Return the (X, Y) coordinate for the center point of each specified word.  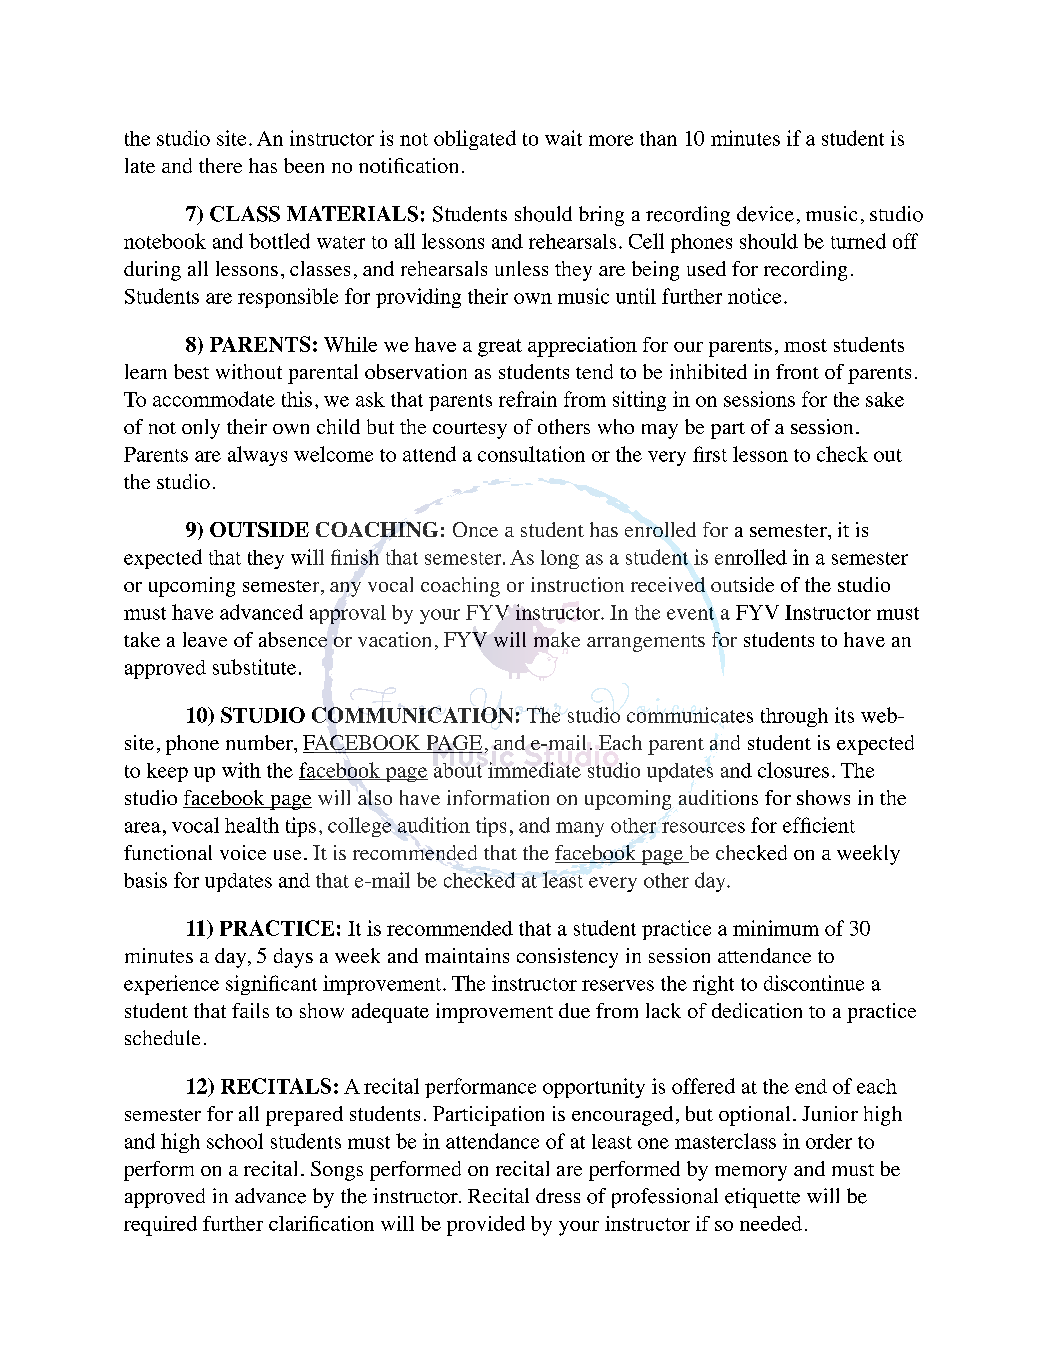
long (560, 559)
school (235, 1141)
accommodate (214, 399)
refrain (528, 399)
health (252, 825)
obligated (475, 140)
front (797, 371)
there (220, 165)
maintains (467, 955)
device (765, 214)
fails (250, 1010)
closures (793, 770)
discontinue (814, 983)
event (690, 613)
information (498, 797)
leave (205, 639)
